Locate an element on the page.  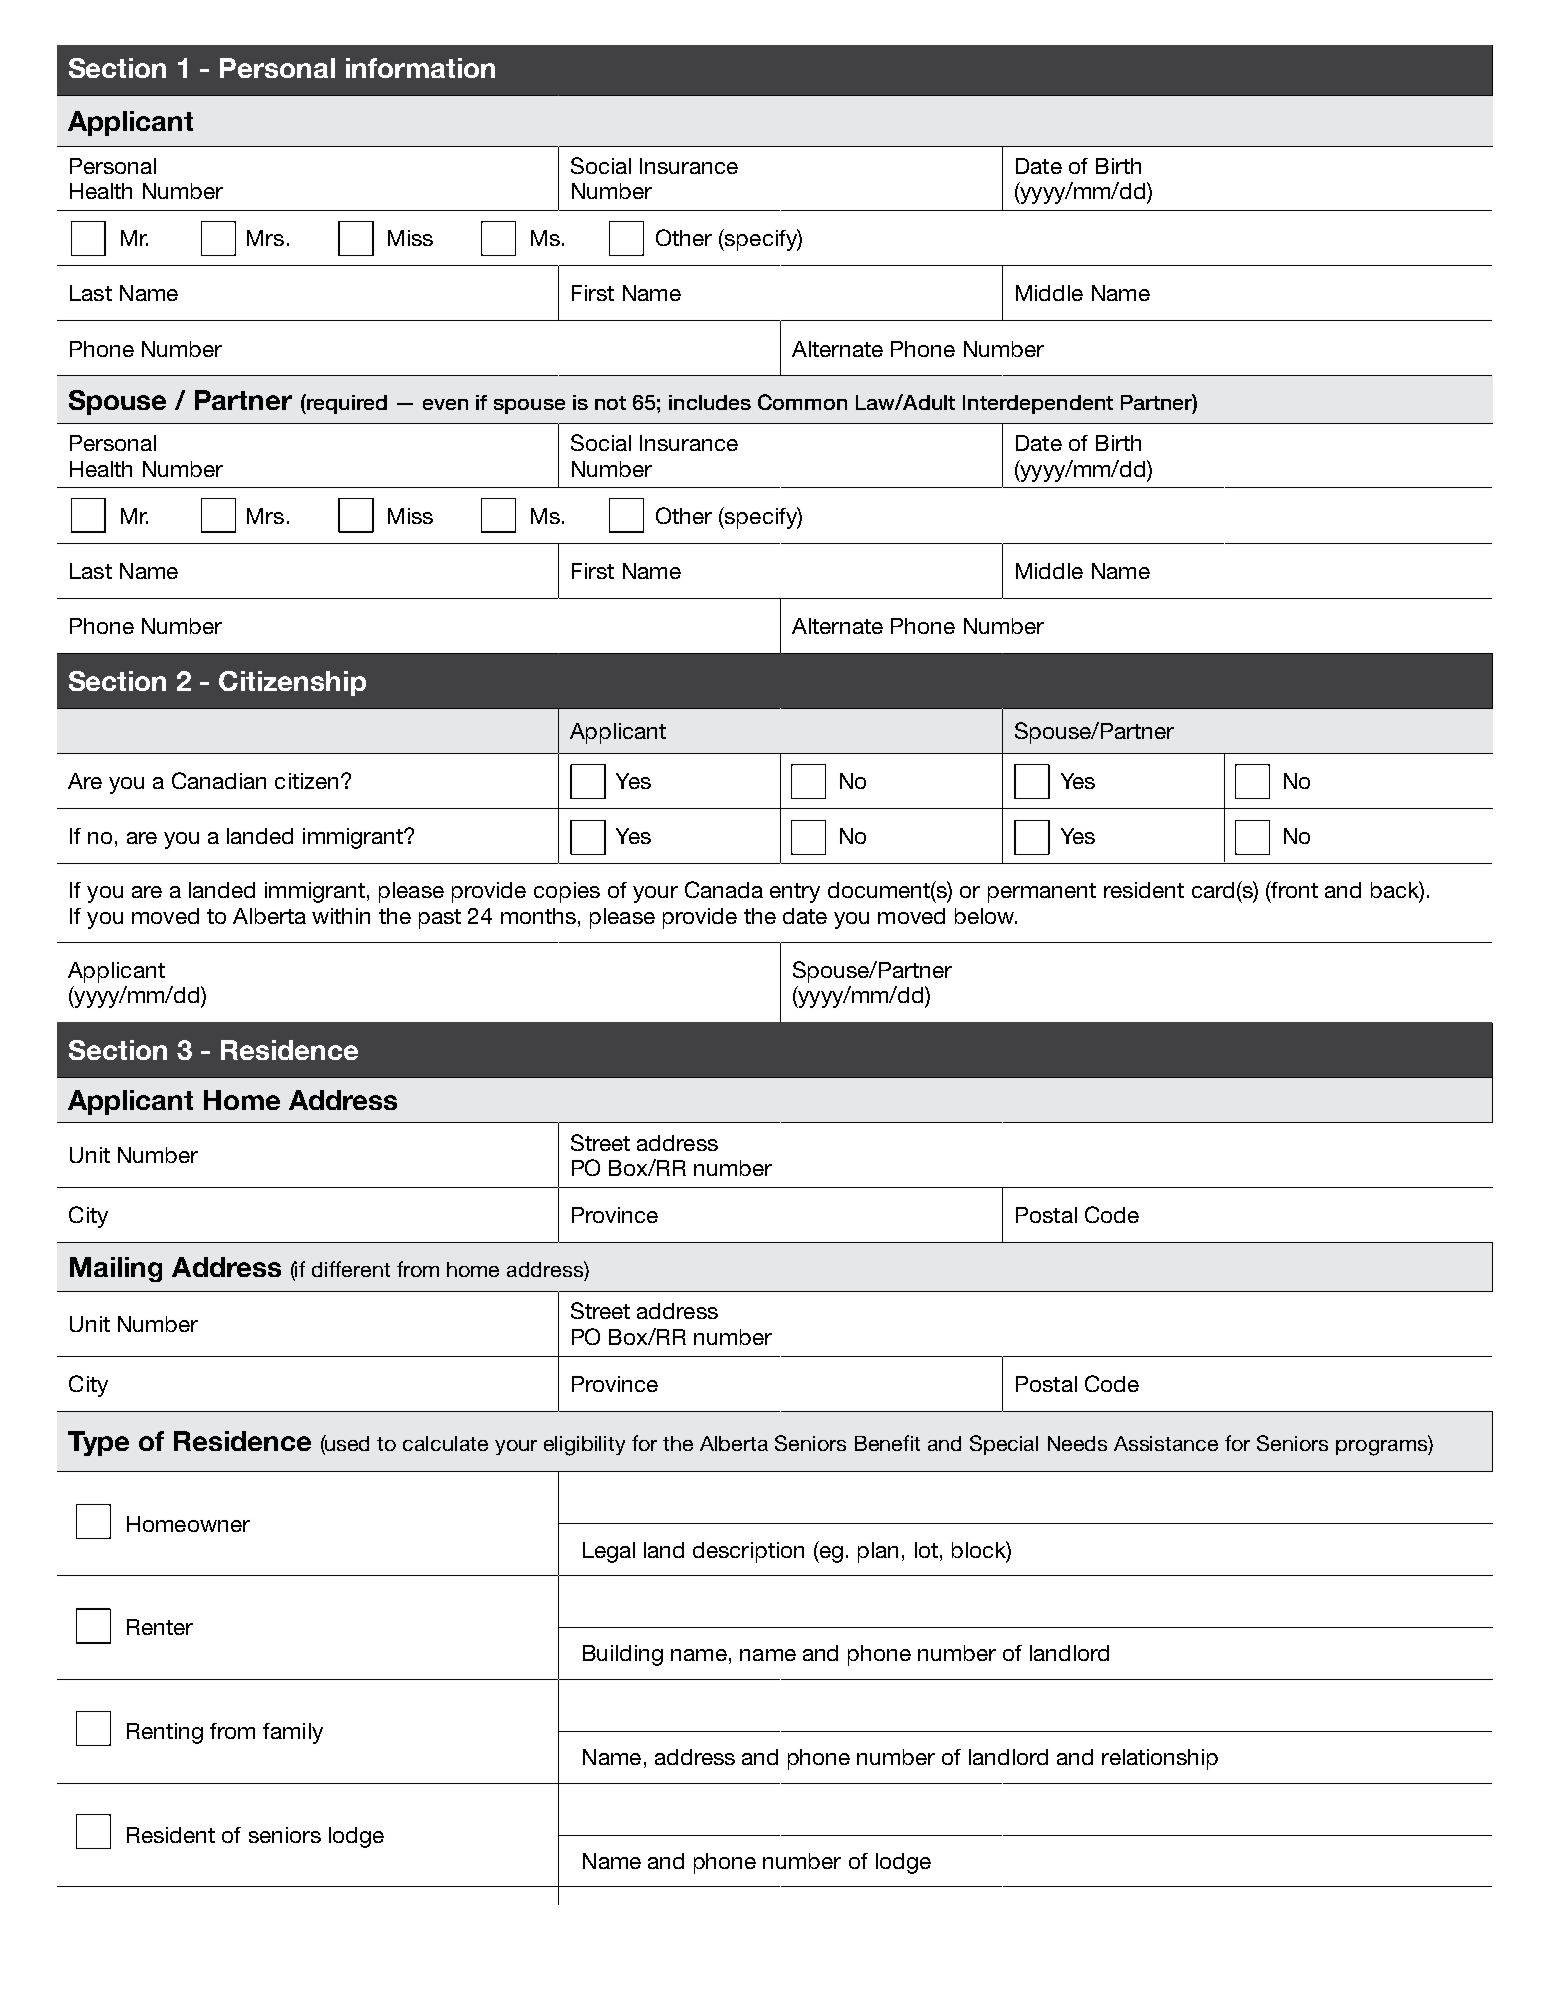
required is located at coordinates (346, 404).
